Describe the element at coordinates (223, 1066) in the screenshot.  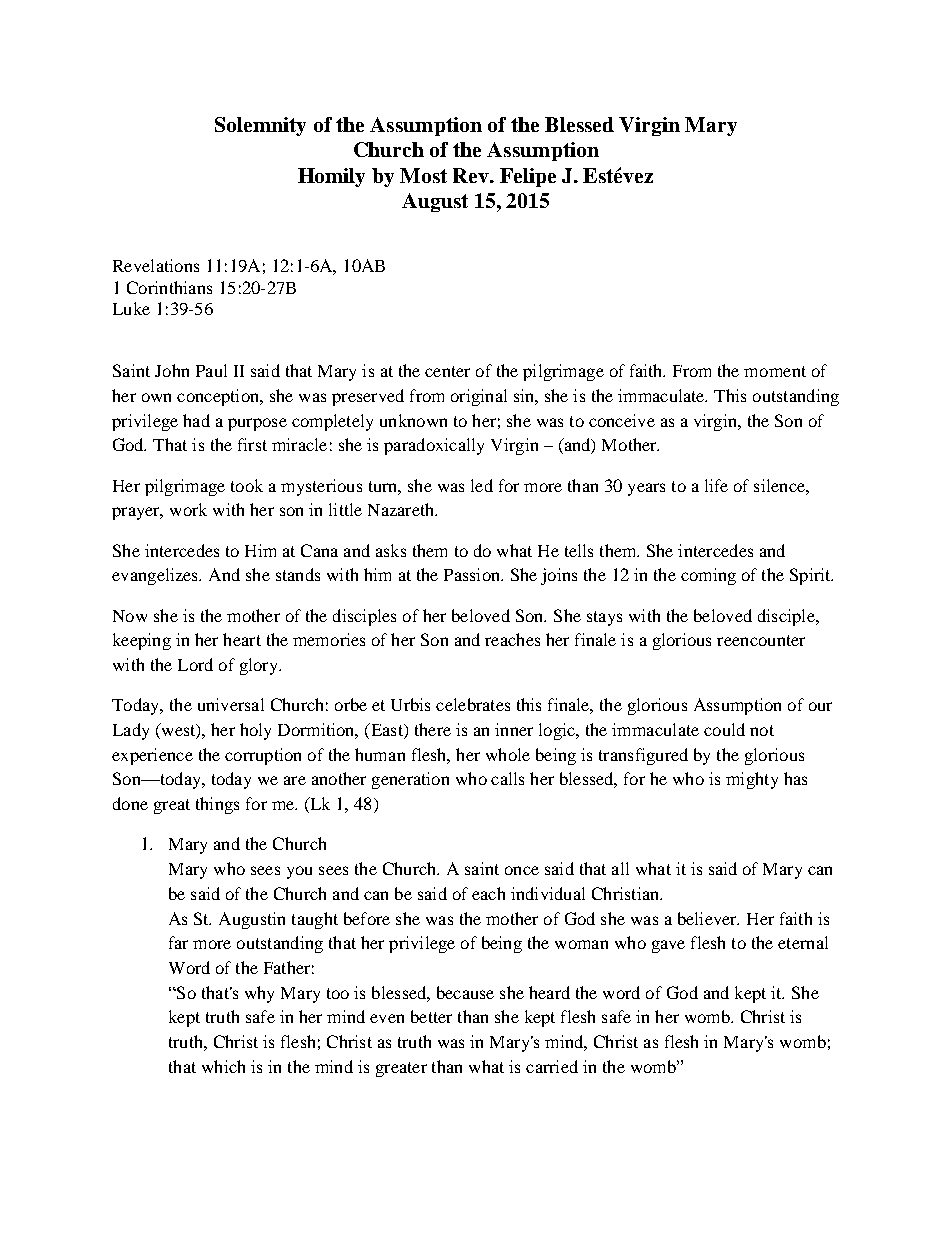
I see `which` at that location.
